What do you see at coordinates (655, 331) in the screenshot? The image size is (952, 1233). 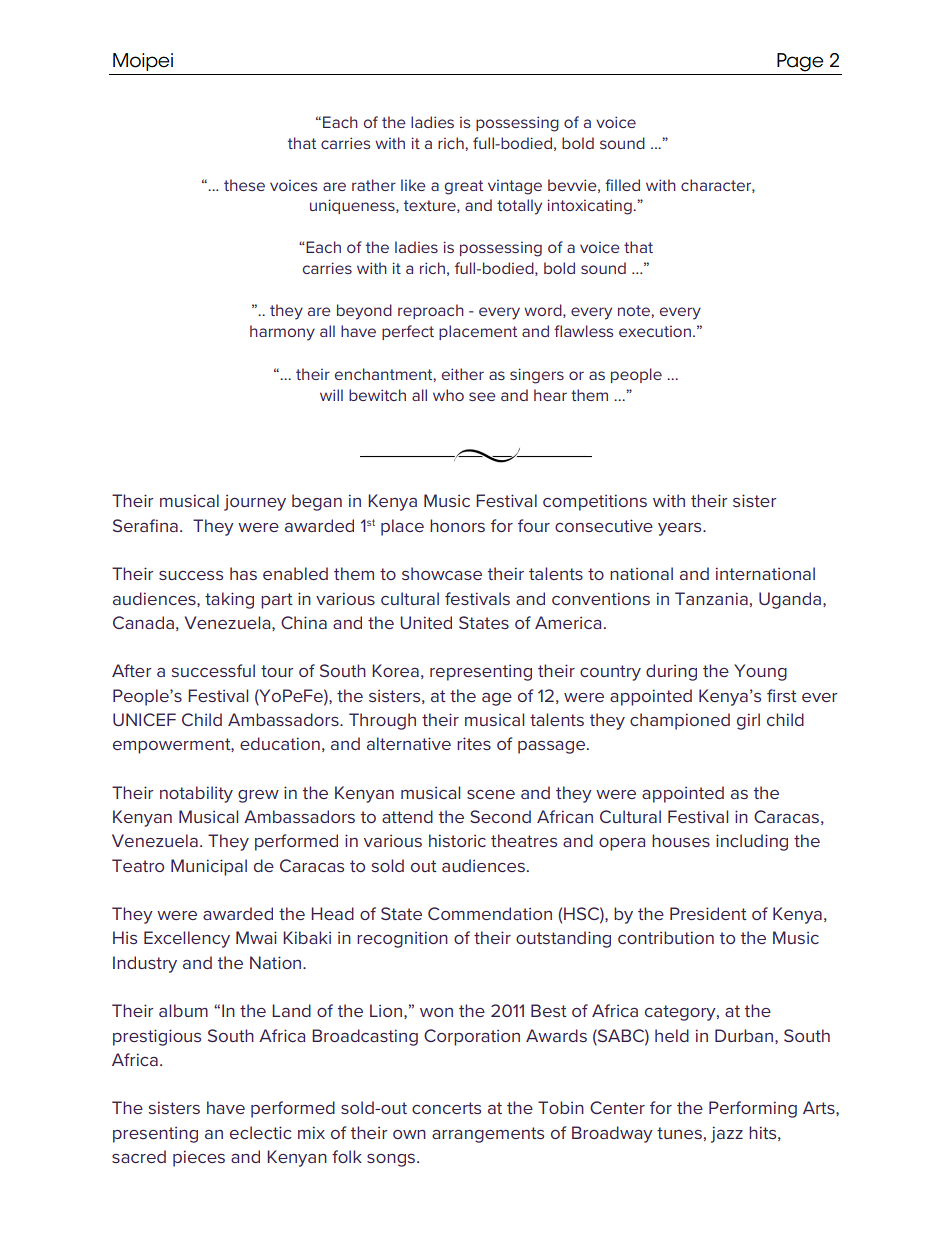 I see `execution` at bounding box center [655, 331].
